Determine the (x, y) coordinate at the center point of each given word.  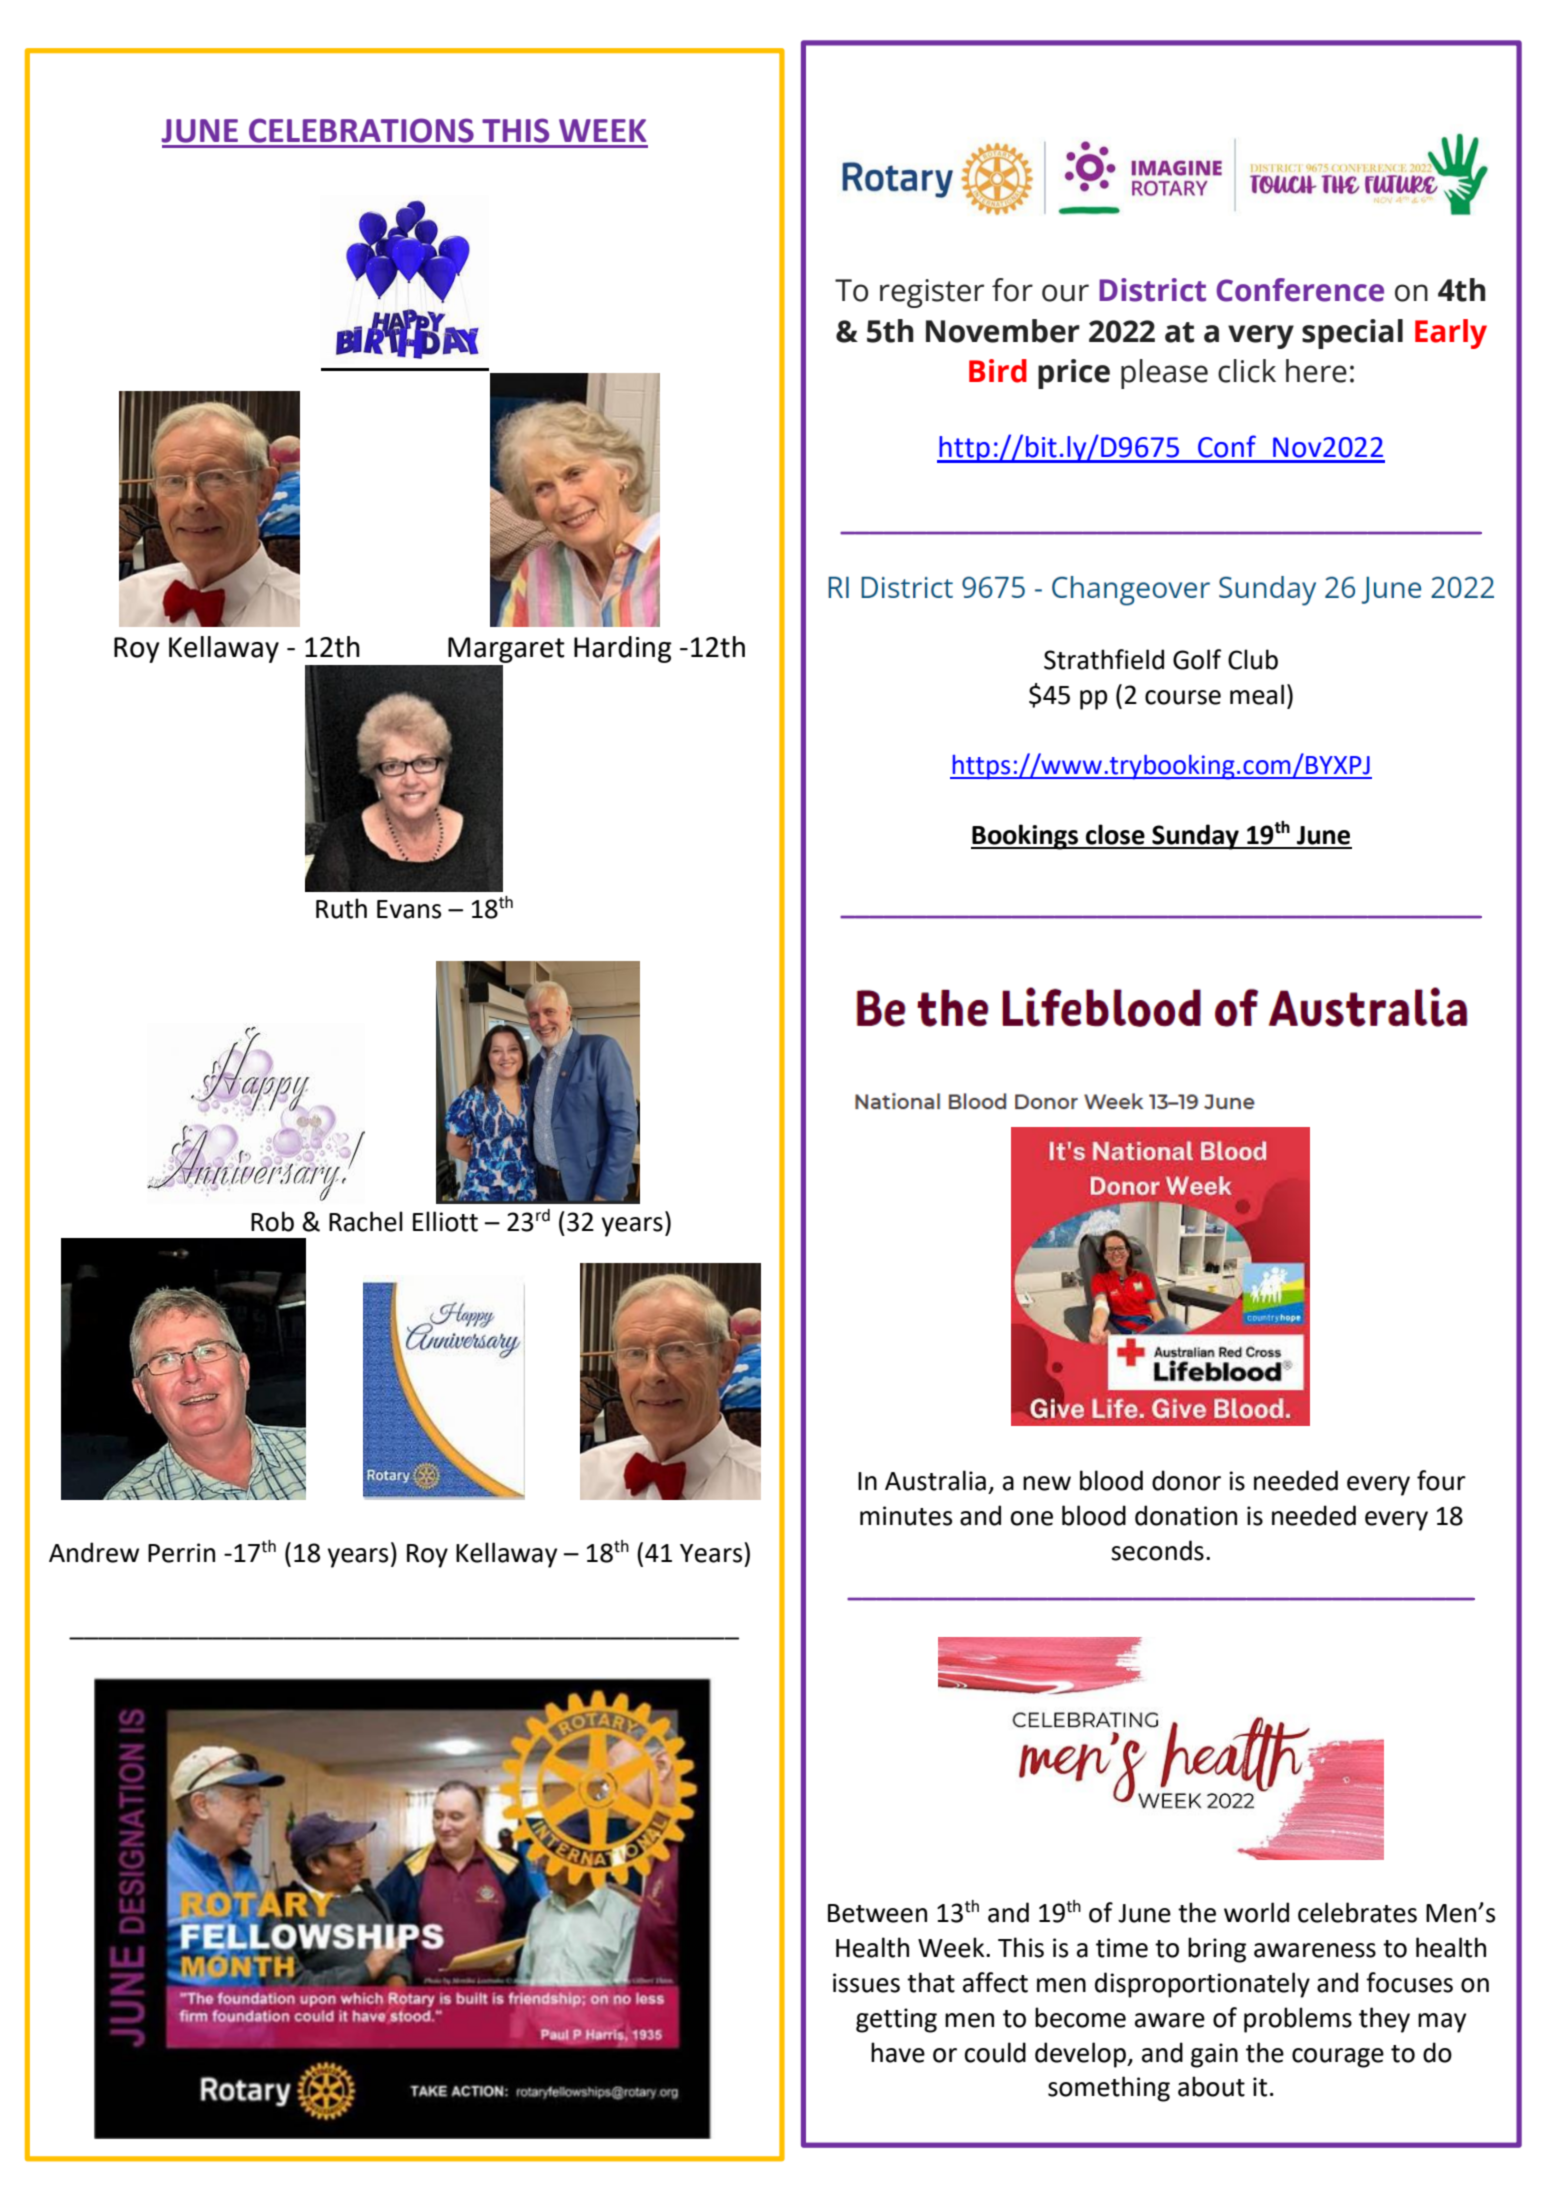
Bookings (1026, 837)
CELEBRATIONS (361, 130)
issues (866, 1983)
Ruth (341, 908)
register (932, 293)
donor (1186, 1480)
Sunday (1195, 837)
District (1152, 290)
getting (896, 2020)
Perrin (181, 1553)
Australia (935, 1480)
